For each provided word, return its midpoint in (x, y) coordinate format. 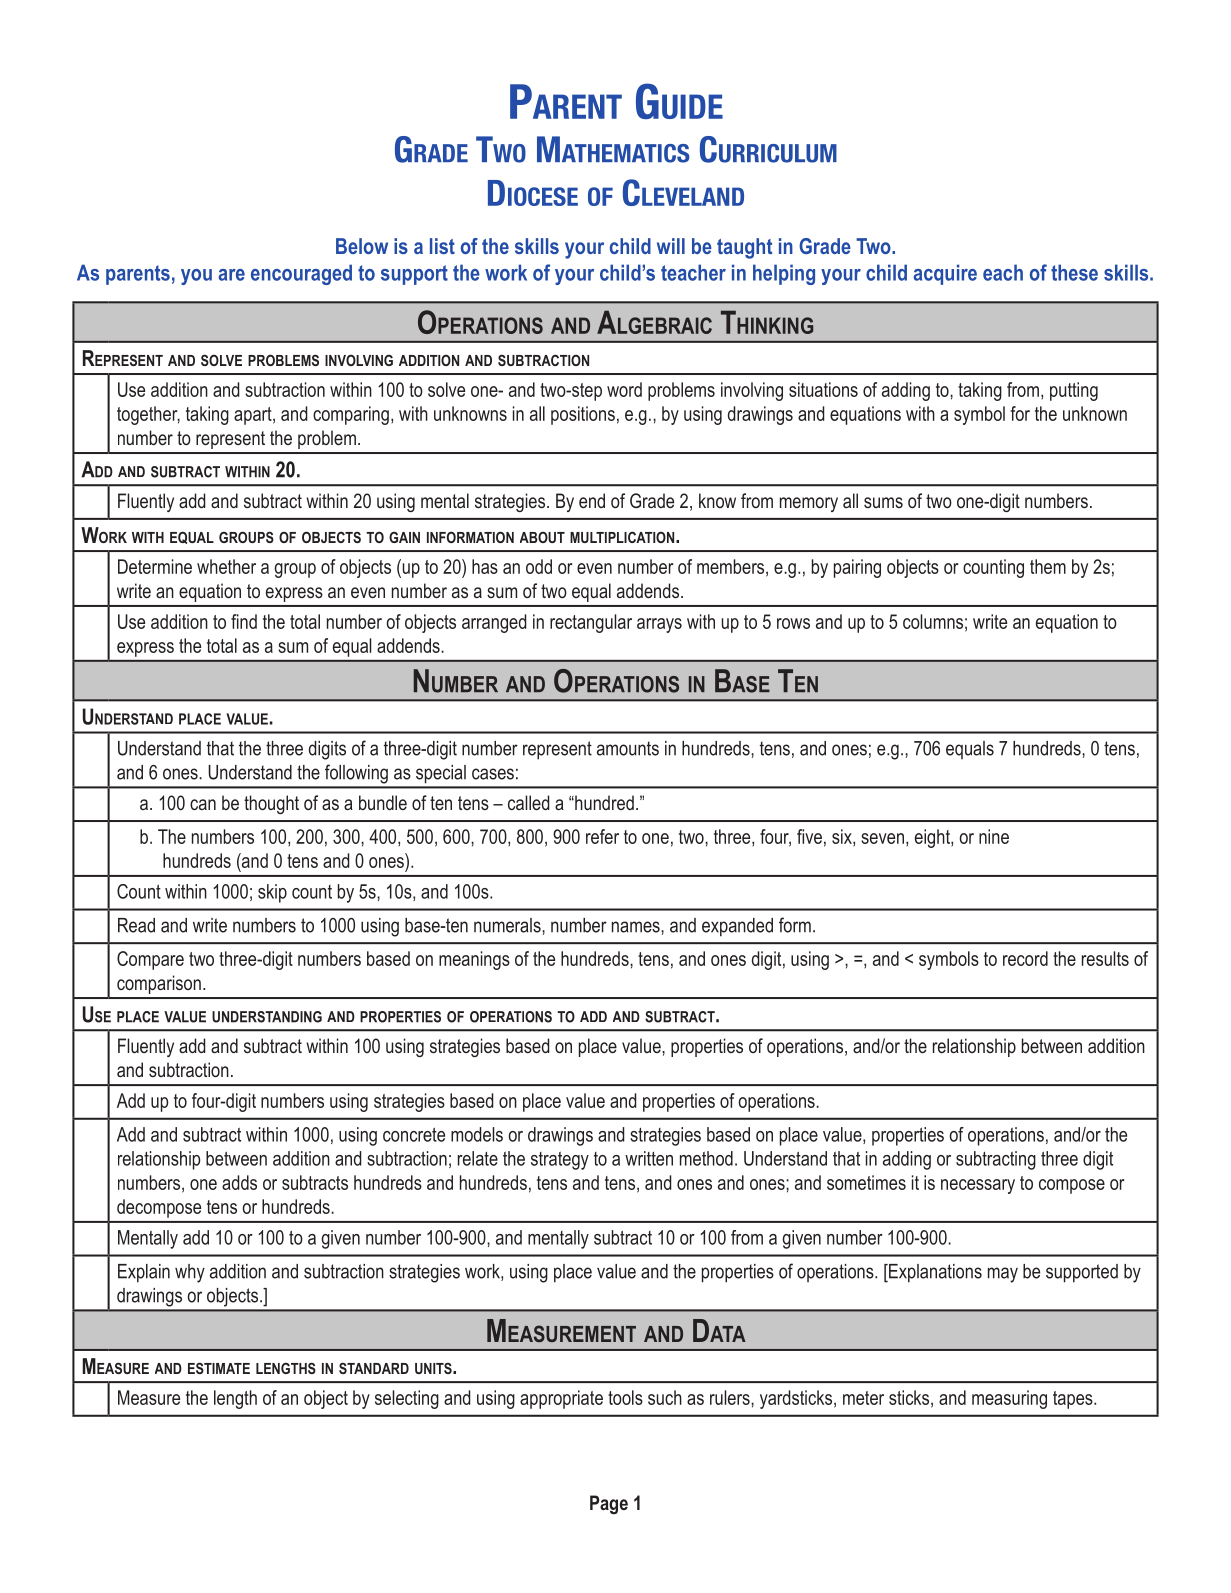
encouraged (301, 274)
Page (609, 1504)
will (671, 246)
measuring (1009, 1399)
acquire (945, 274)
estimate (219, 1368)
